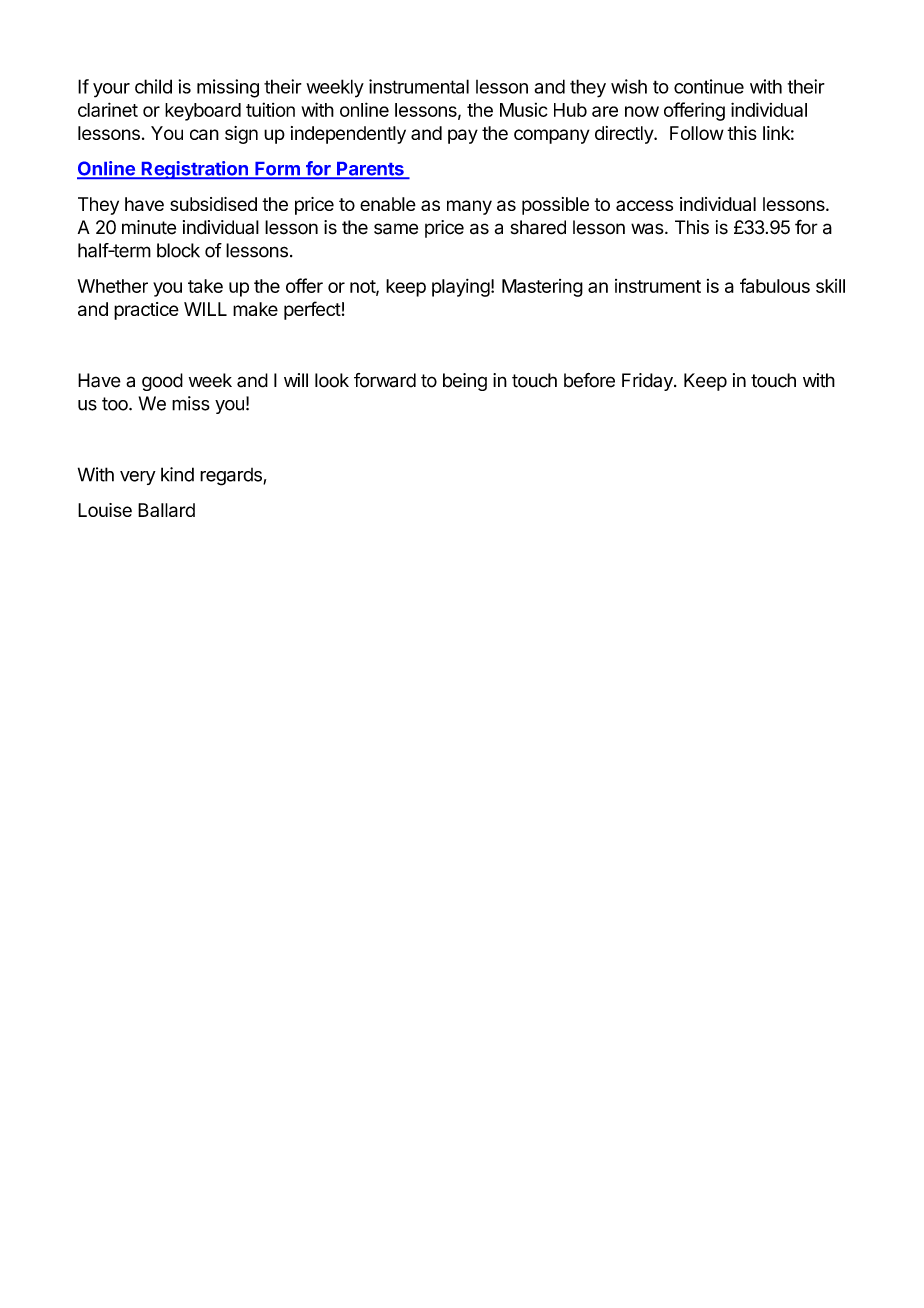 This document has width=924, height=1308. I want to click on keyboard, so click(203, 112).
